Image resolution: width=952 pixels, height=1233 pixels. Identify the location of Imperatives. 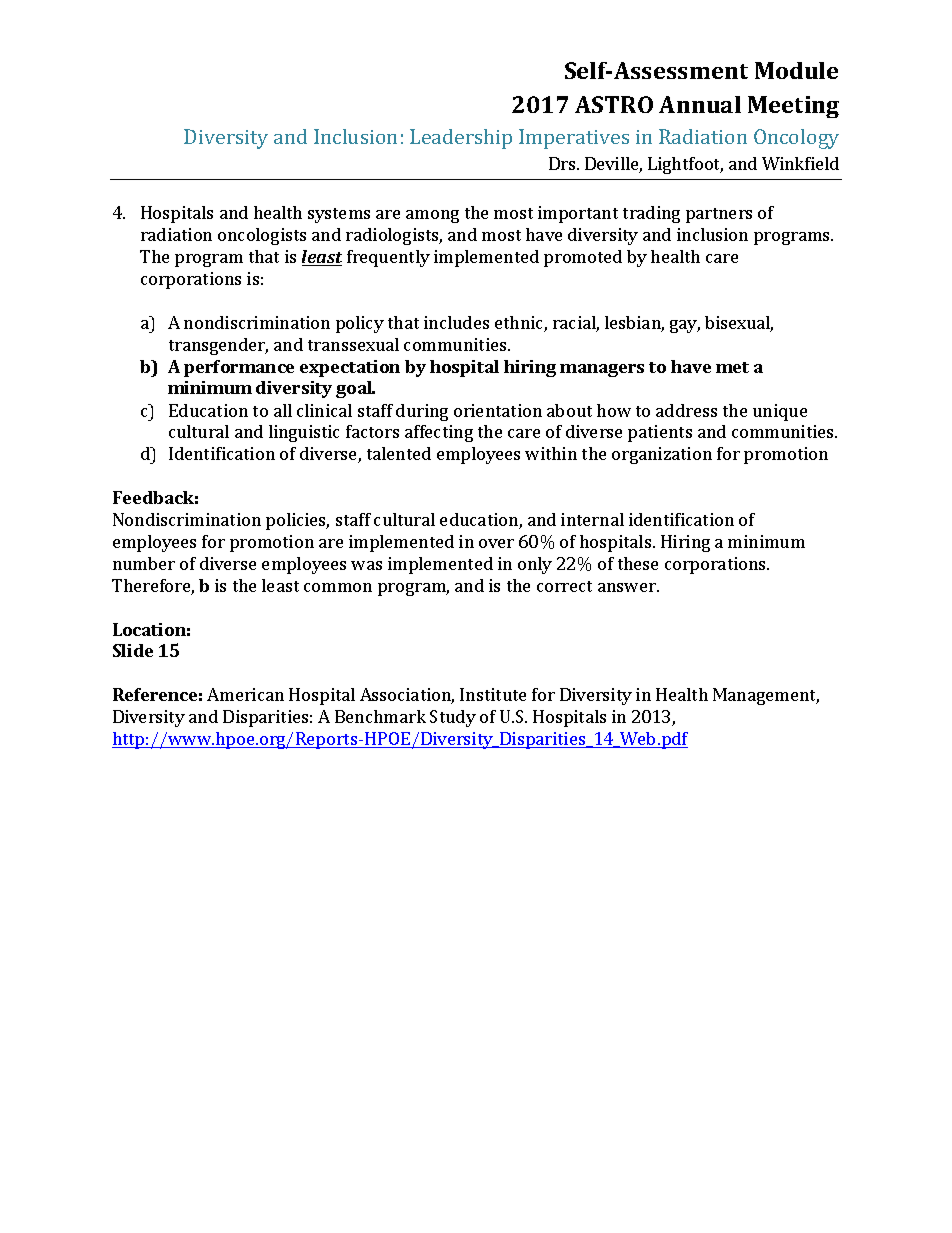
(574, 139).
